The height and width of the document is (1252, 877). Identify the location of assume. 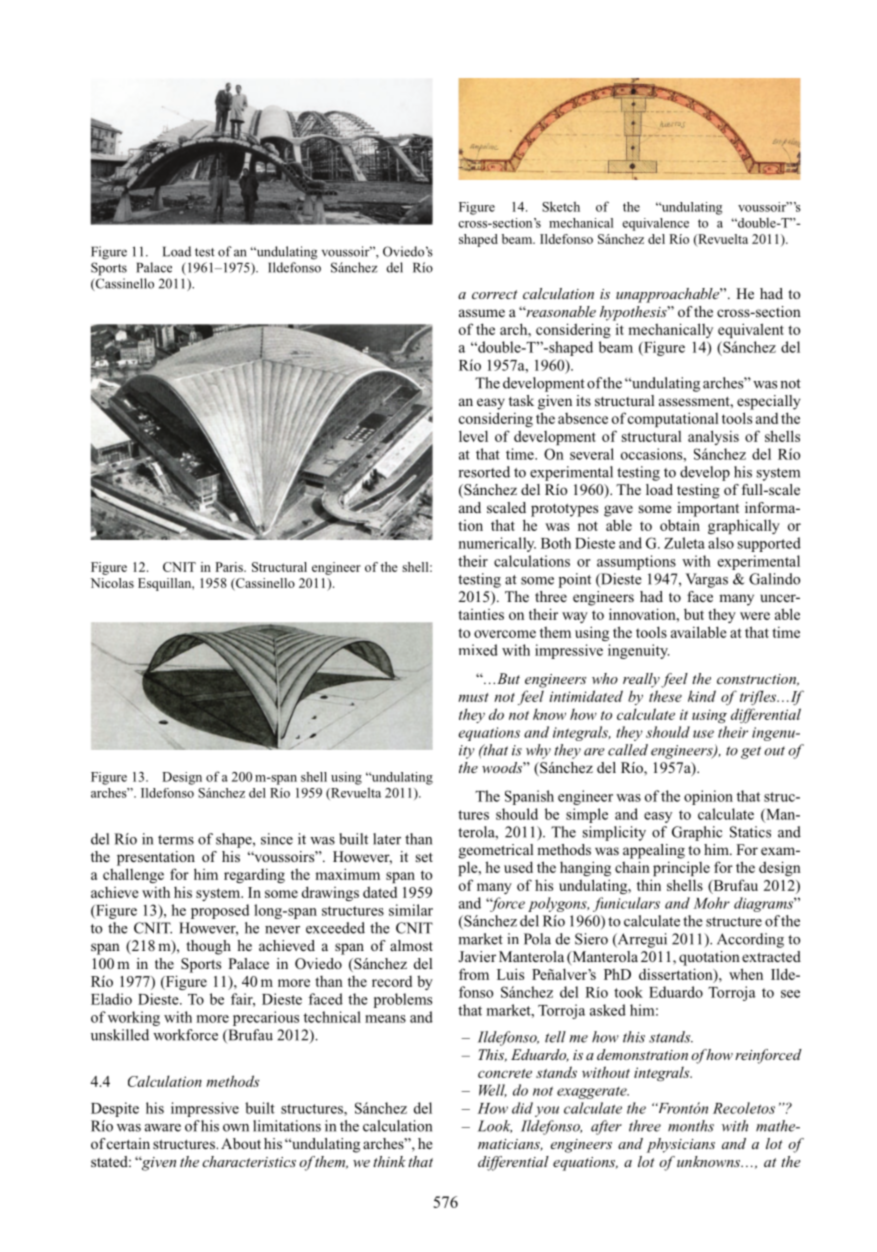
(482, 313).
